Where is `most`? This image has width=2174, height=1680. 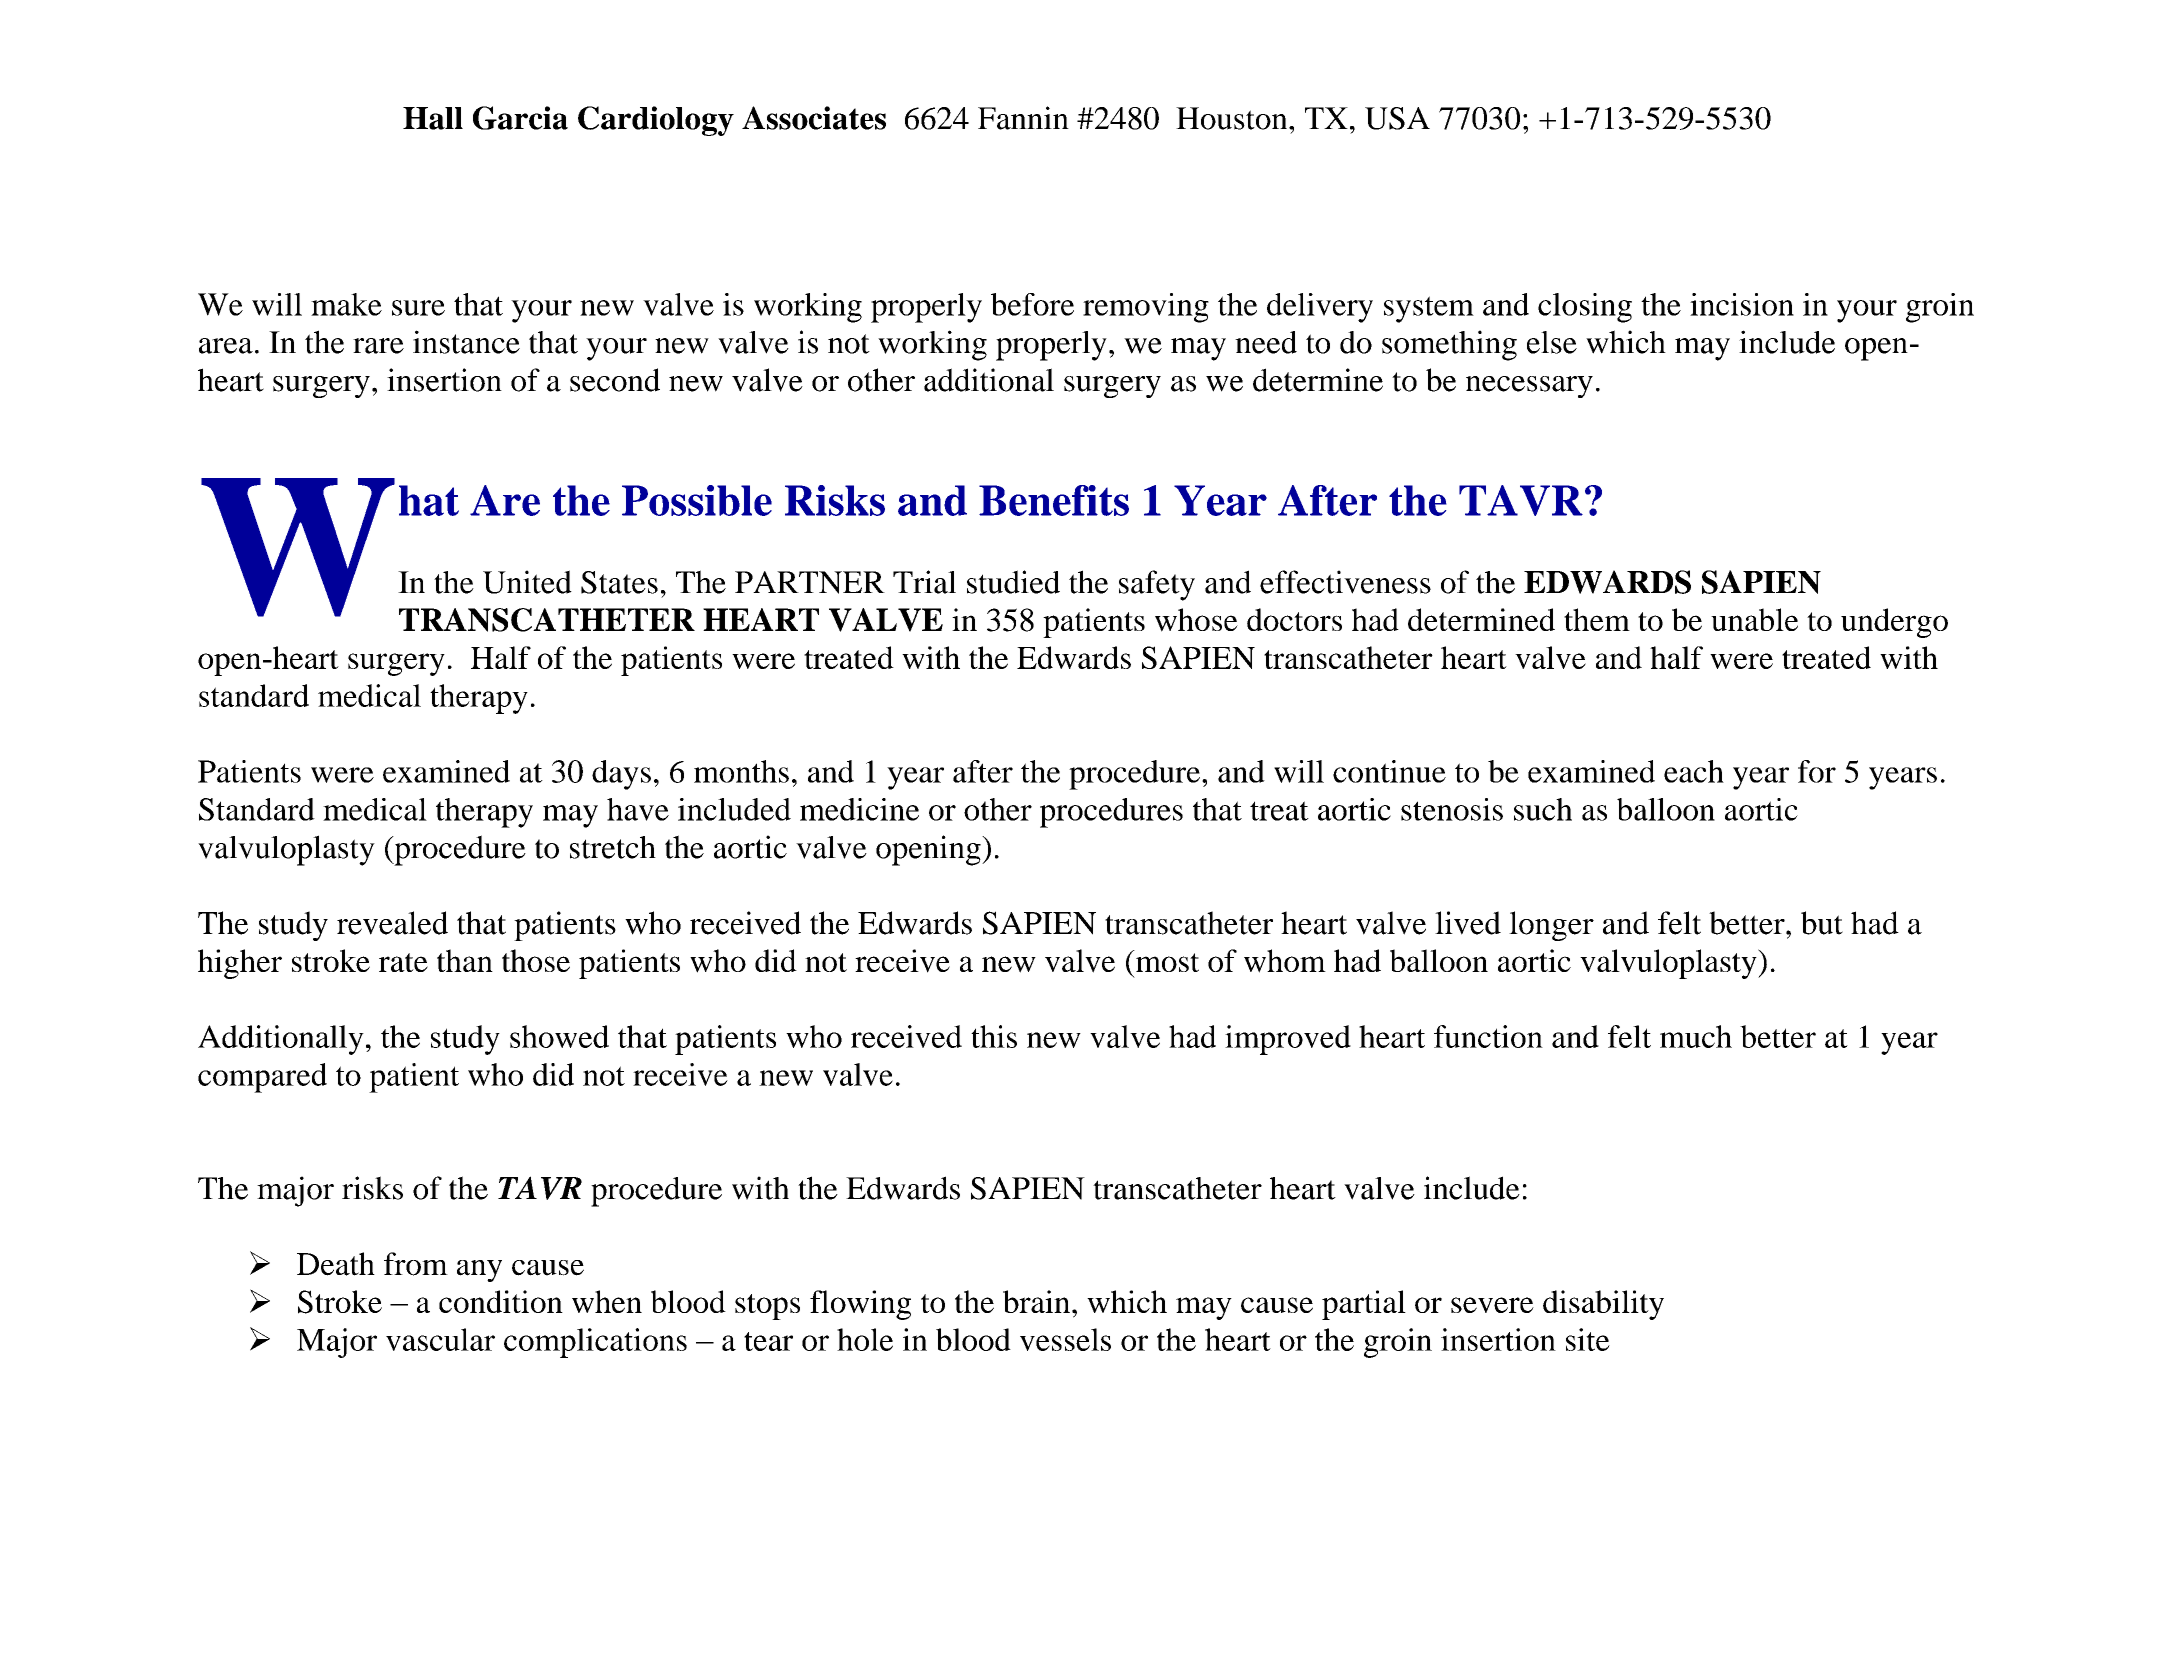 most is located at coordinates (1166, 961).
